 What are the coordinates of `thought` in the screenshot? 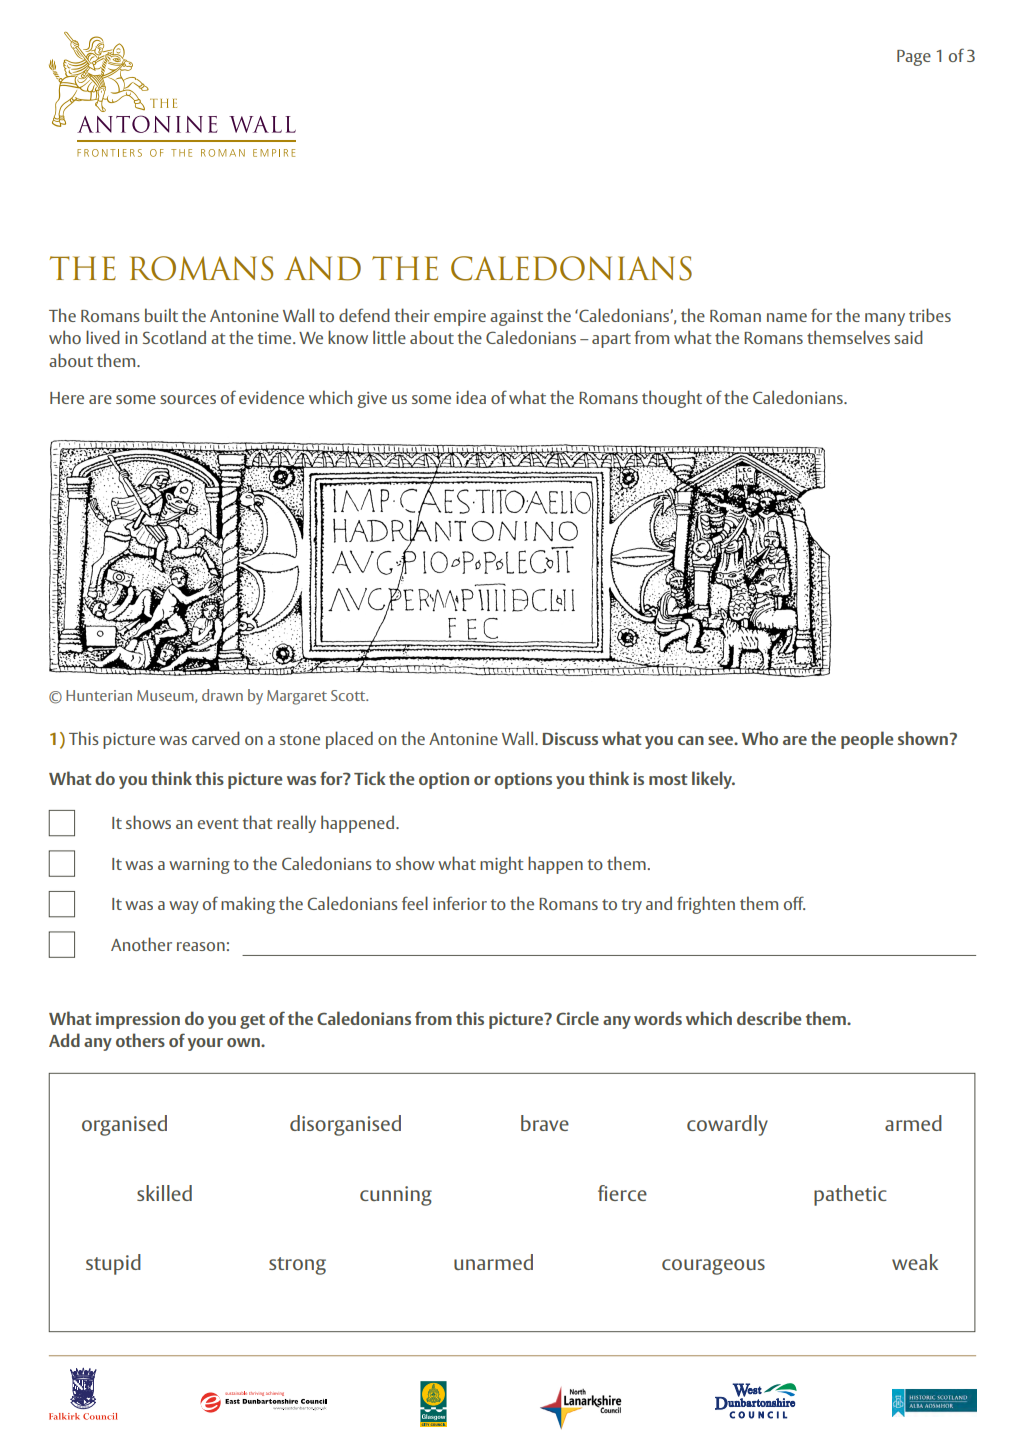 It's located at (672, 399).
